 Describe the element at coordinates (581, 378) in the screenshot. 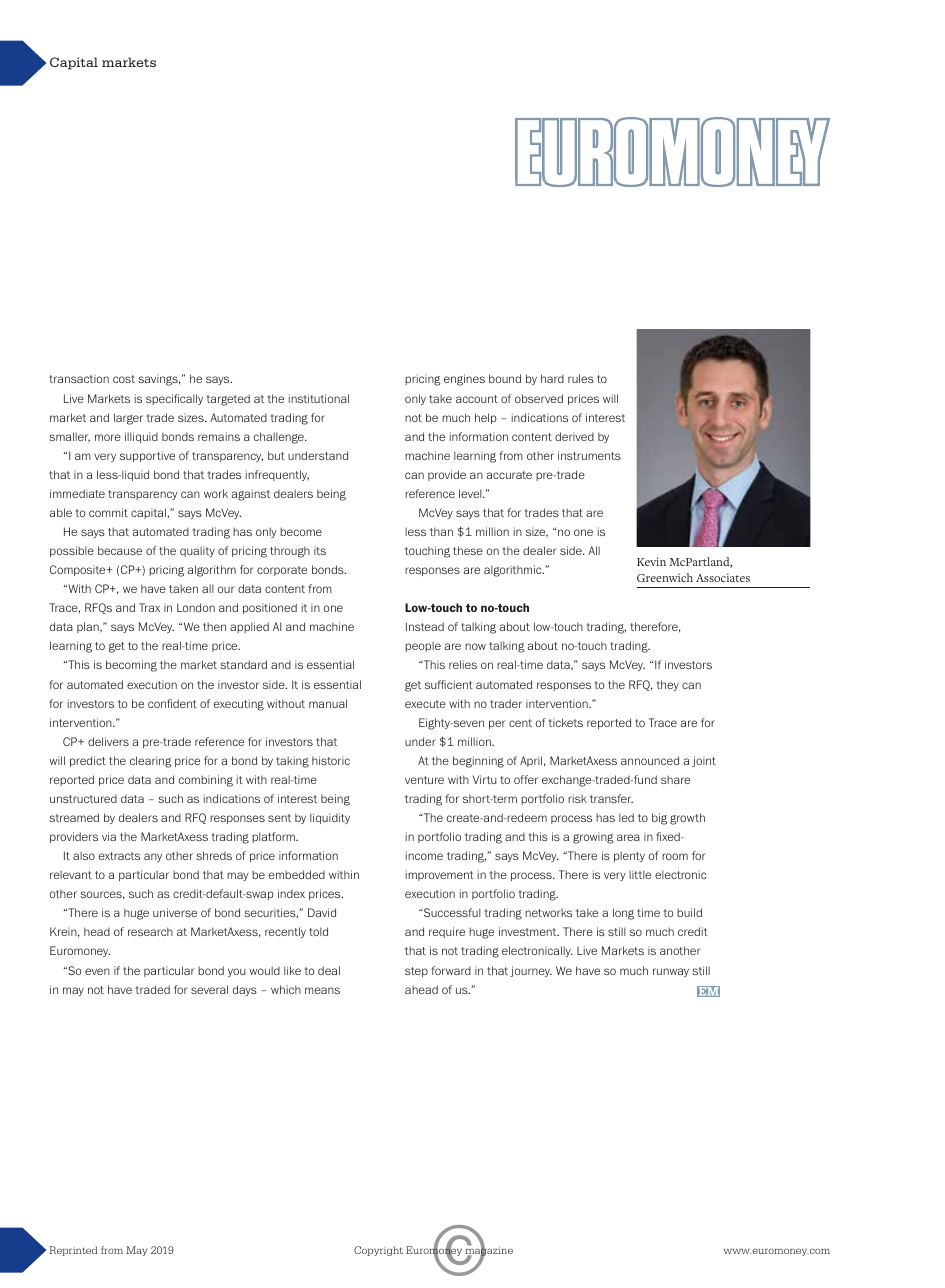

I see `rules` at that location.
